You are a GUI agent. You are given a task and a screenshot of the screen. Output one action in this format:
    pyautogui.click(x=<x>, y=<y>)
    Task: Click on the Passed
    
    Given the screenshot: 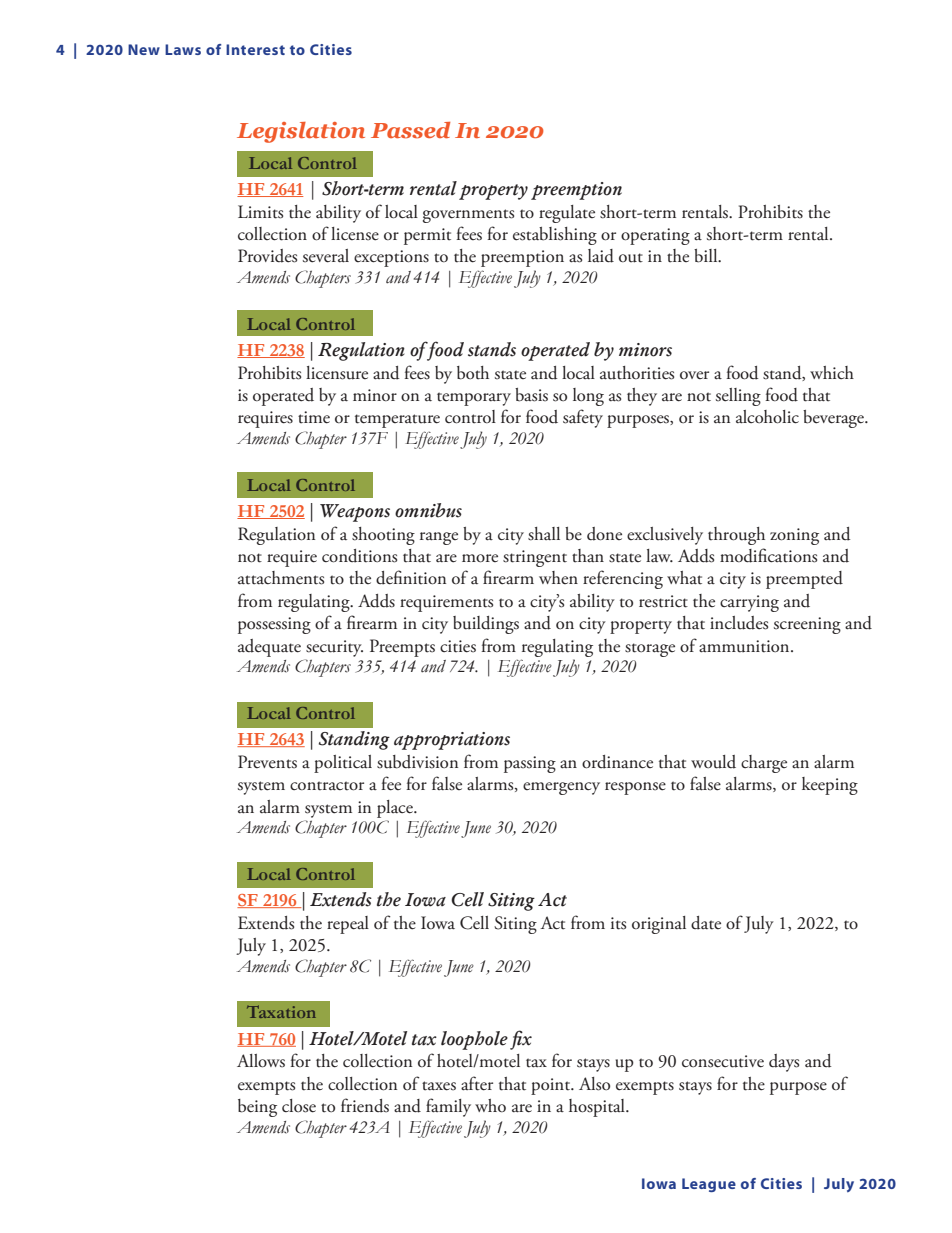 What is the action you would take?
    pyautogui.click(x=410, y=130)
